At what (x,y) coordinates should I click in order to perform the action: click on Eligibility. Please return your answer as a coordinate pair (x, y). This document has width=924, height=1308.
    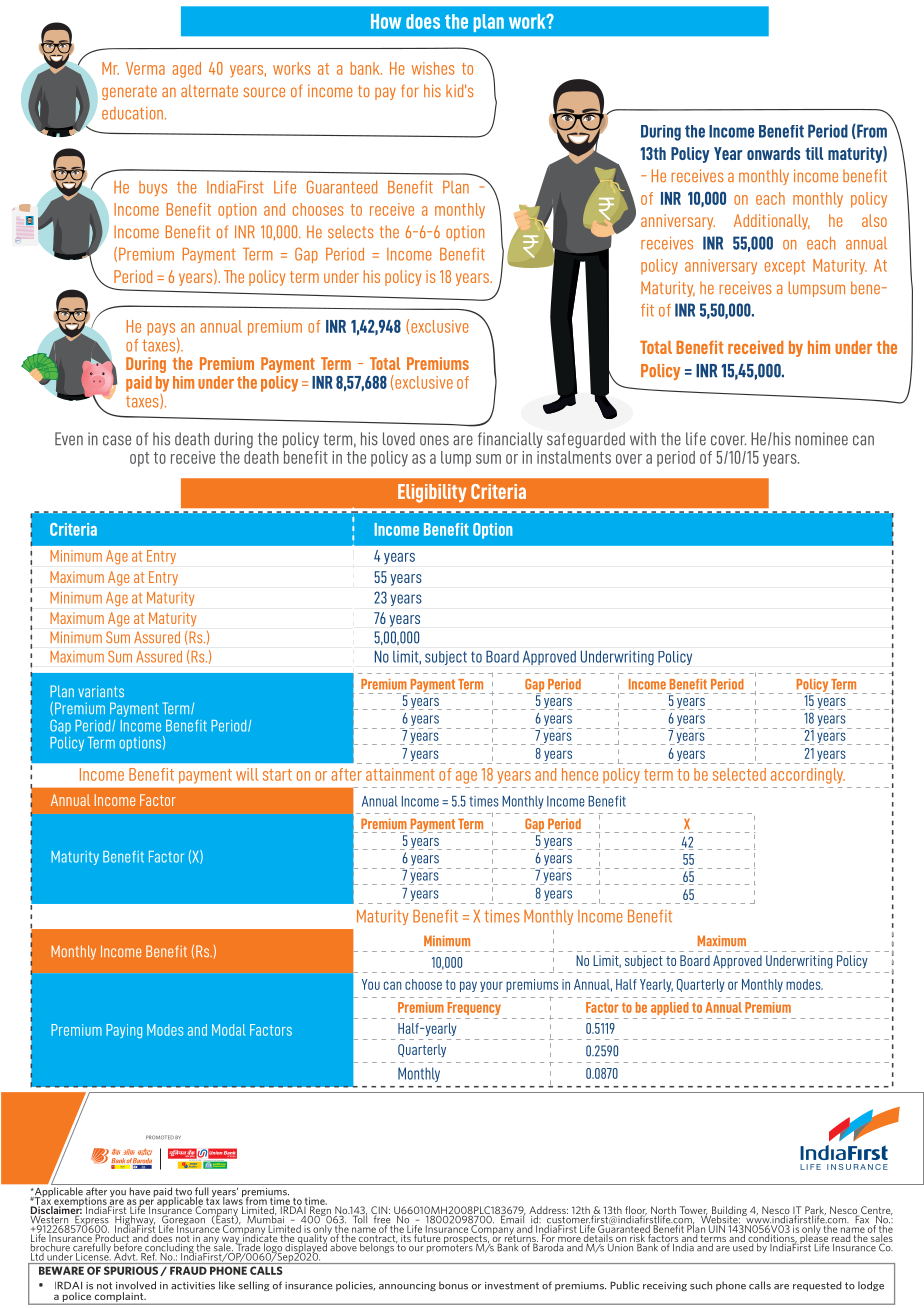
    Looking at the image, I should click on (432, 493).
